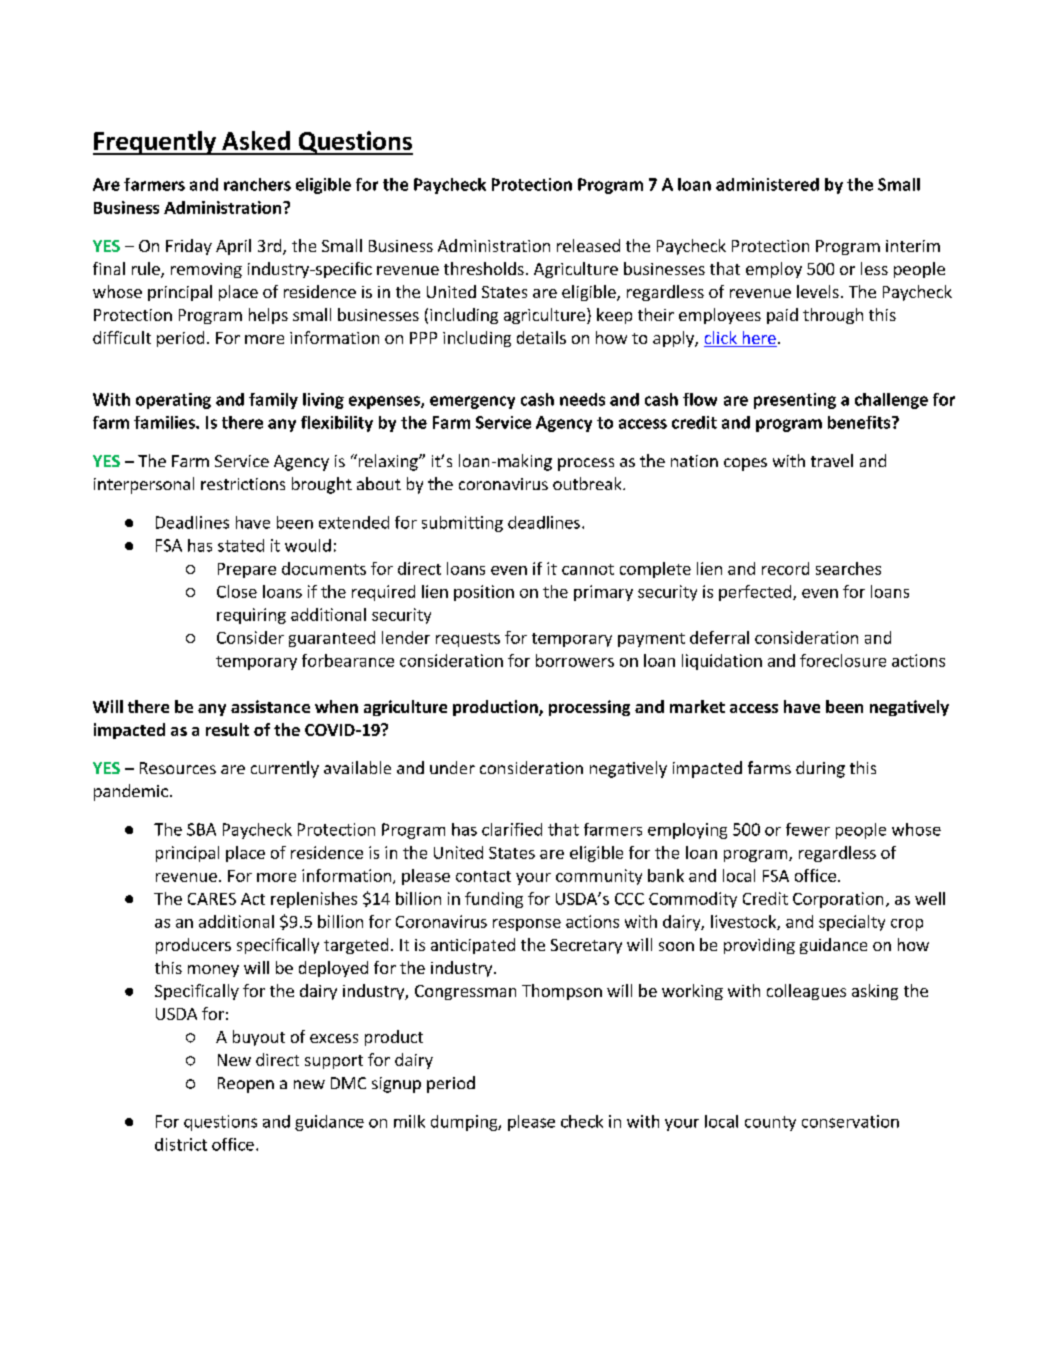  Describe the element at coordinates (472, 402) in the screenshot. I see `emergency` at that location.
